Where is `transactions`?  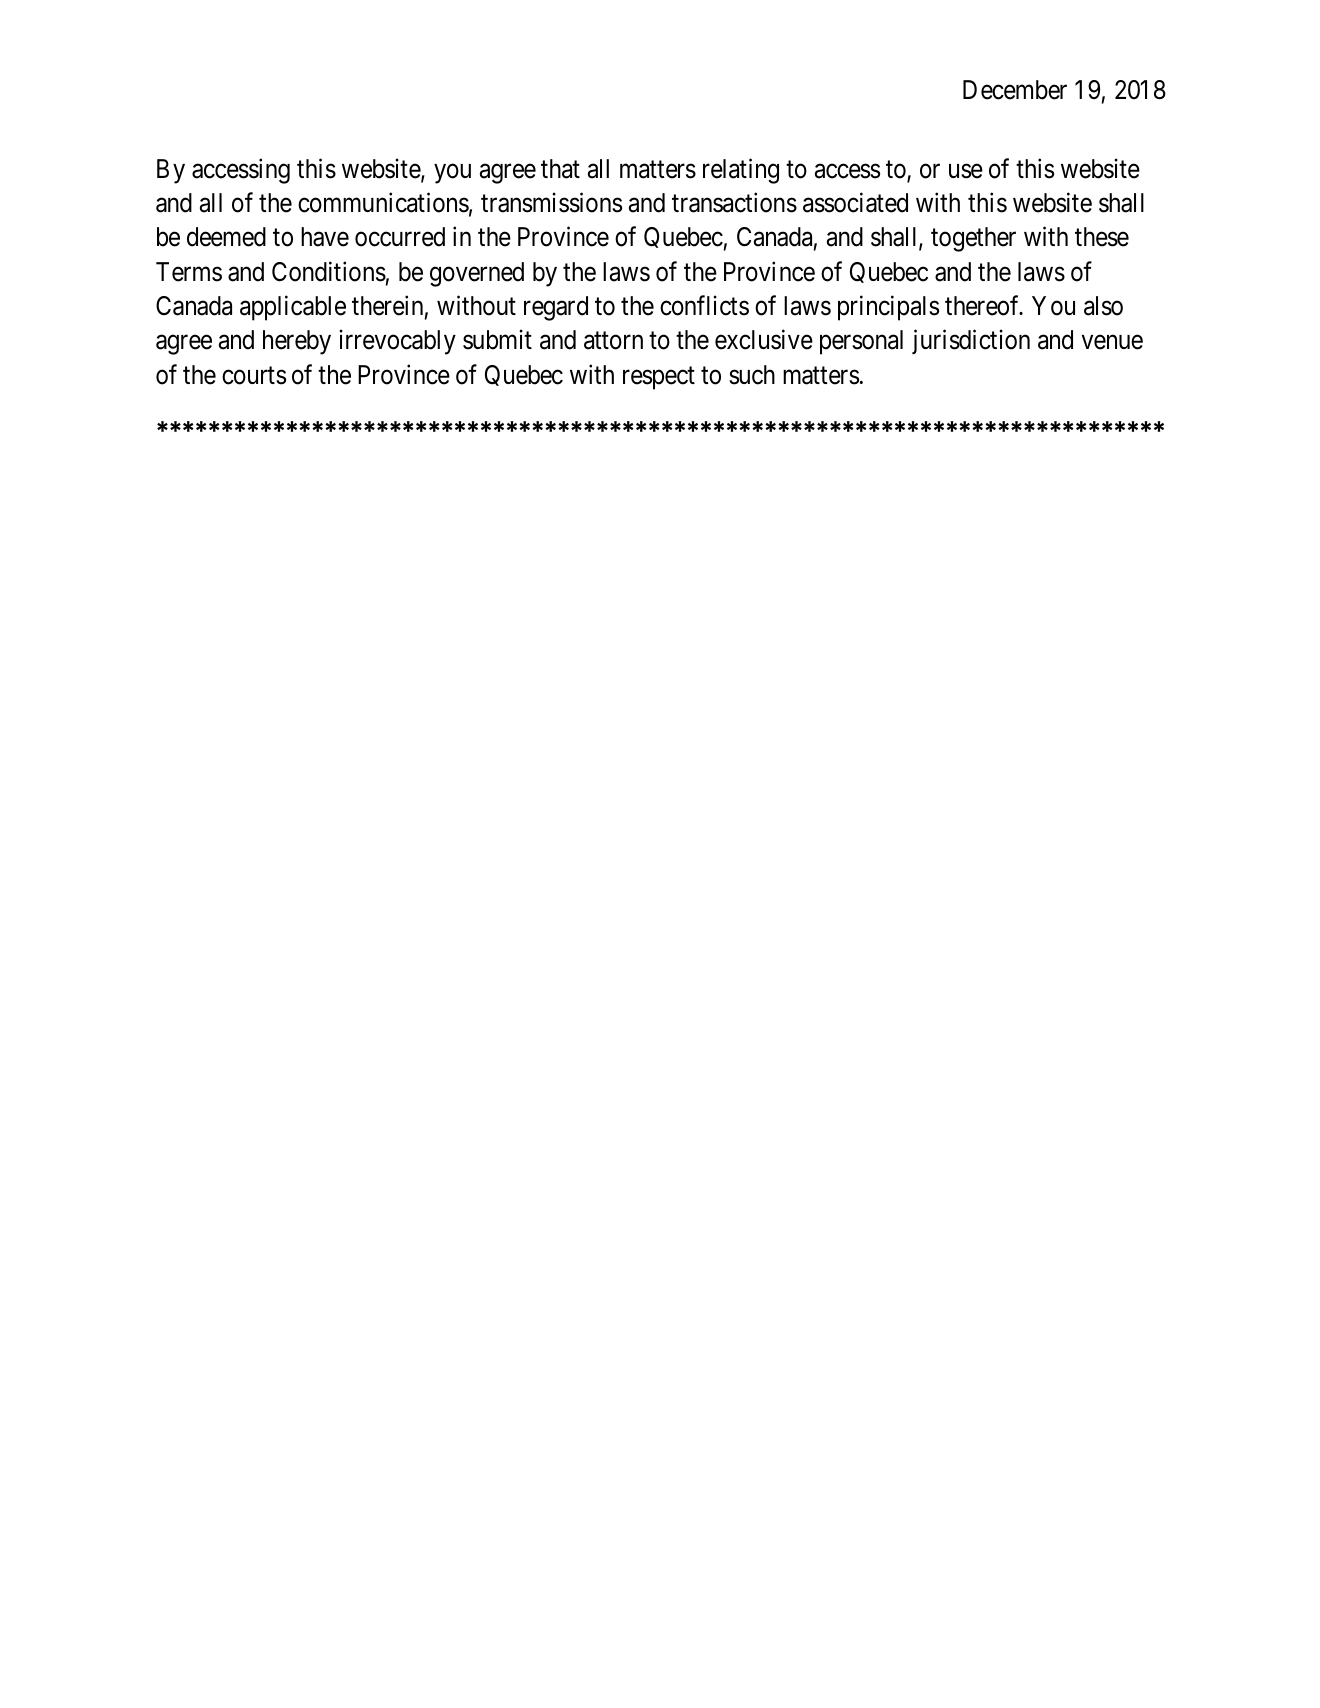 transactions is located at coordinates (734, 203).
